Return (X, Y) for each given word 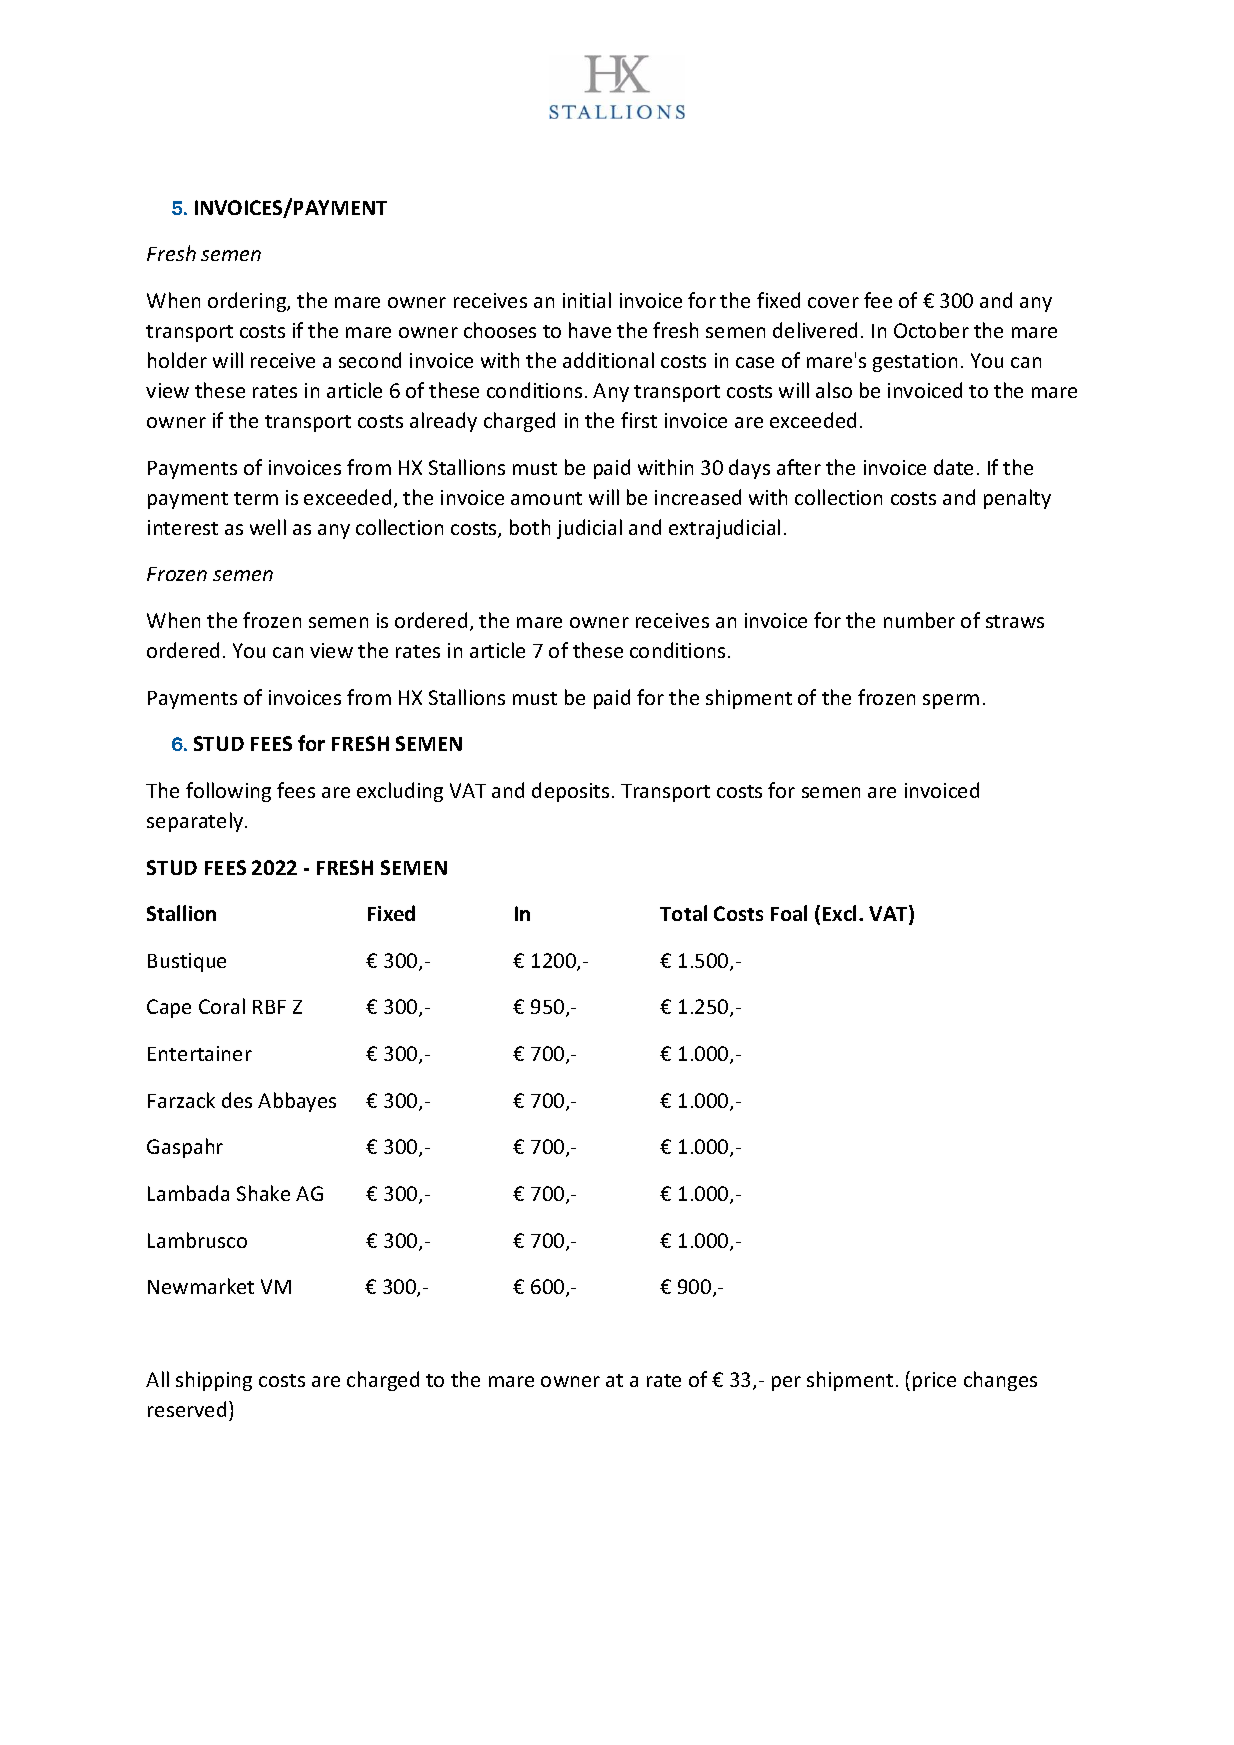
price (934, 1381)
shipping (214, 1381)
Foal (789, 913)
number (919, 620)
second (370, 360)
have (590, 330)
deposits (570, 792)
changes (1000, 1381)
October (931, 330)
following (228, 792)
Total (683, 913)
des (237, 1100)
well (268, 527)
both (530, 527)
